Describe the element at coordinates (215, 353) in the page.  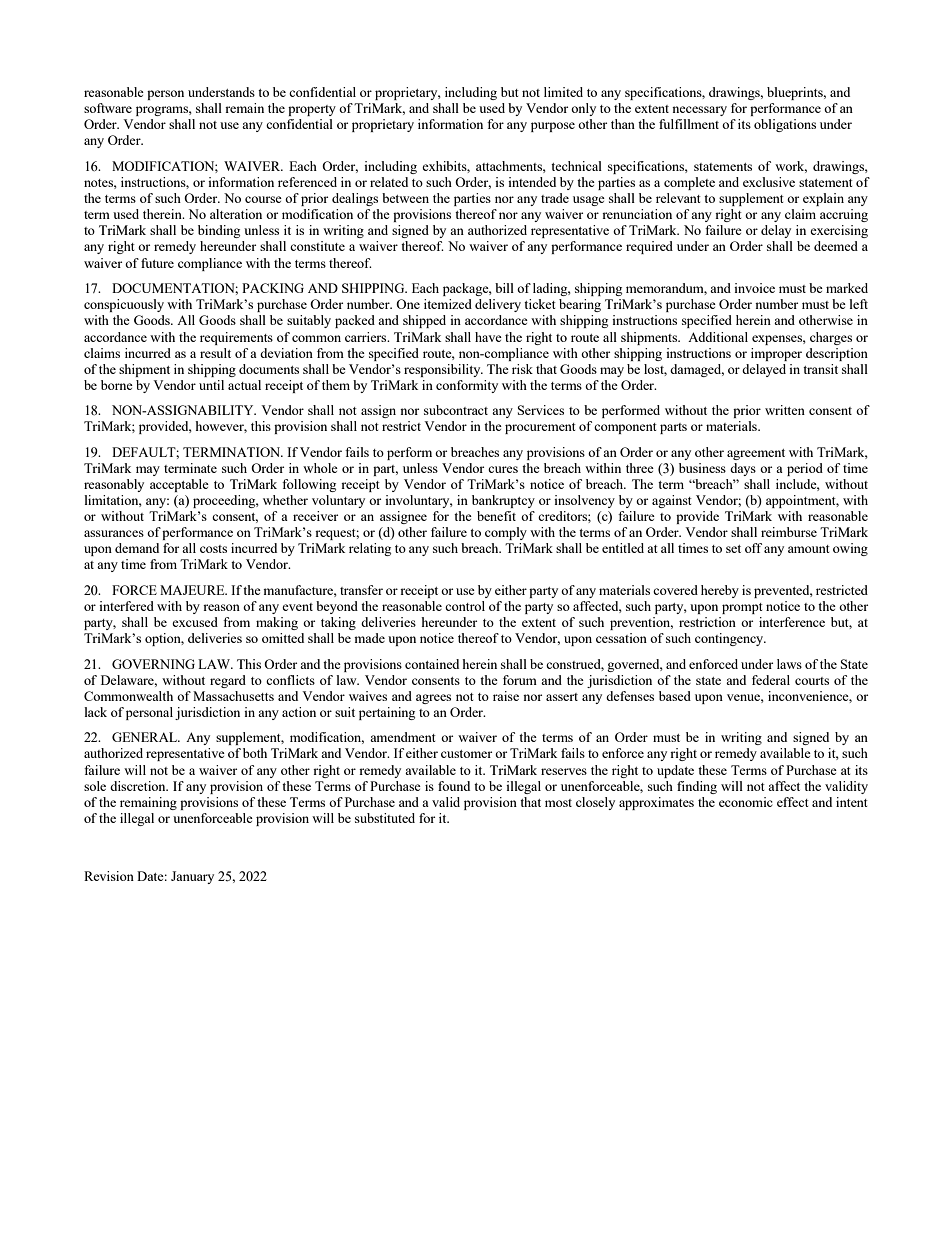
I see `result` at that location.
